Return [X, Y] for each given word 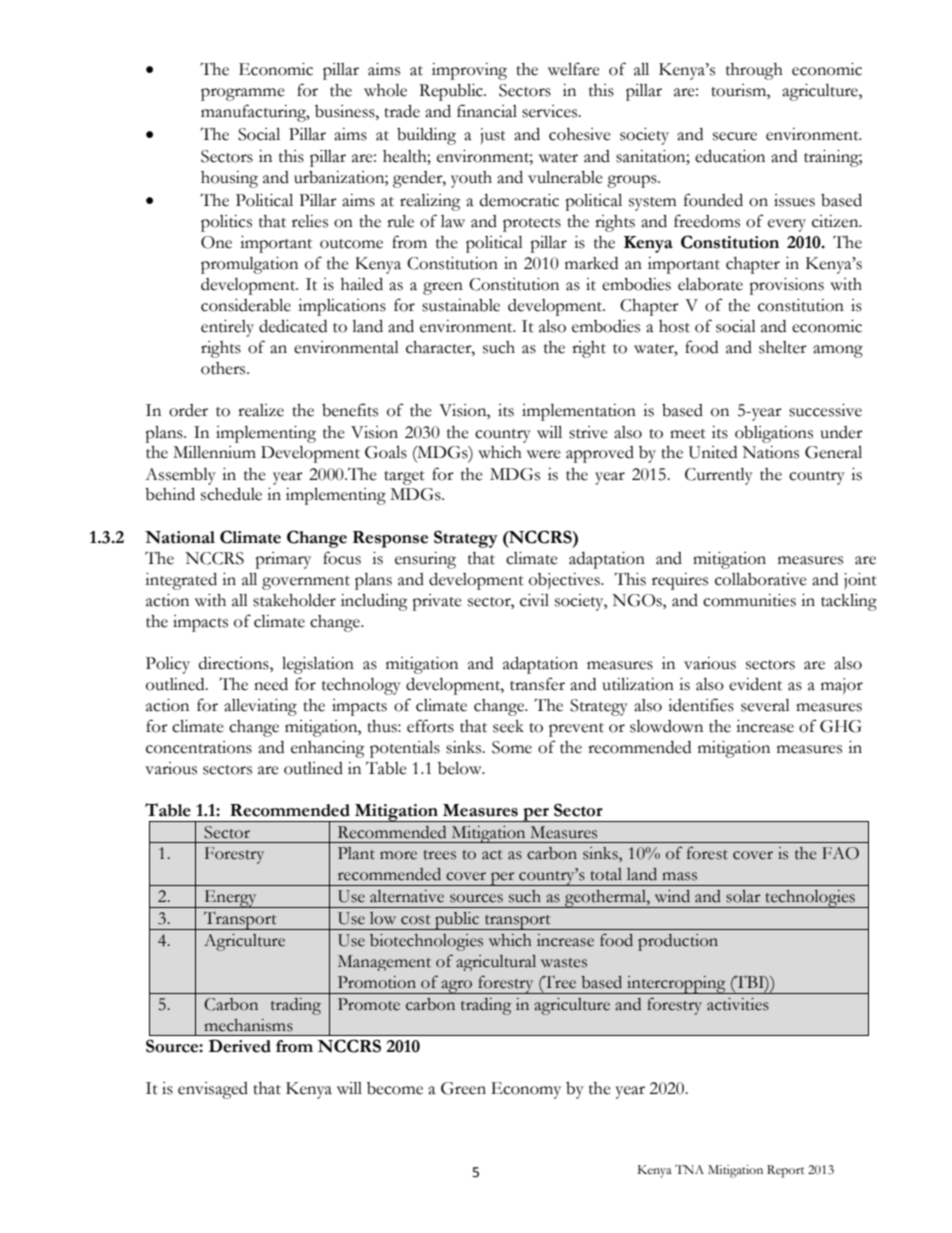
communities [749, 600]
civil [534, 600]
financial [487, 111]
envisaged [213, 1090]
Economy [526, 1090]
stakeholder [294, 600]
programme [243, 94]
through [754, 71]
